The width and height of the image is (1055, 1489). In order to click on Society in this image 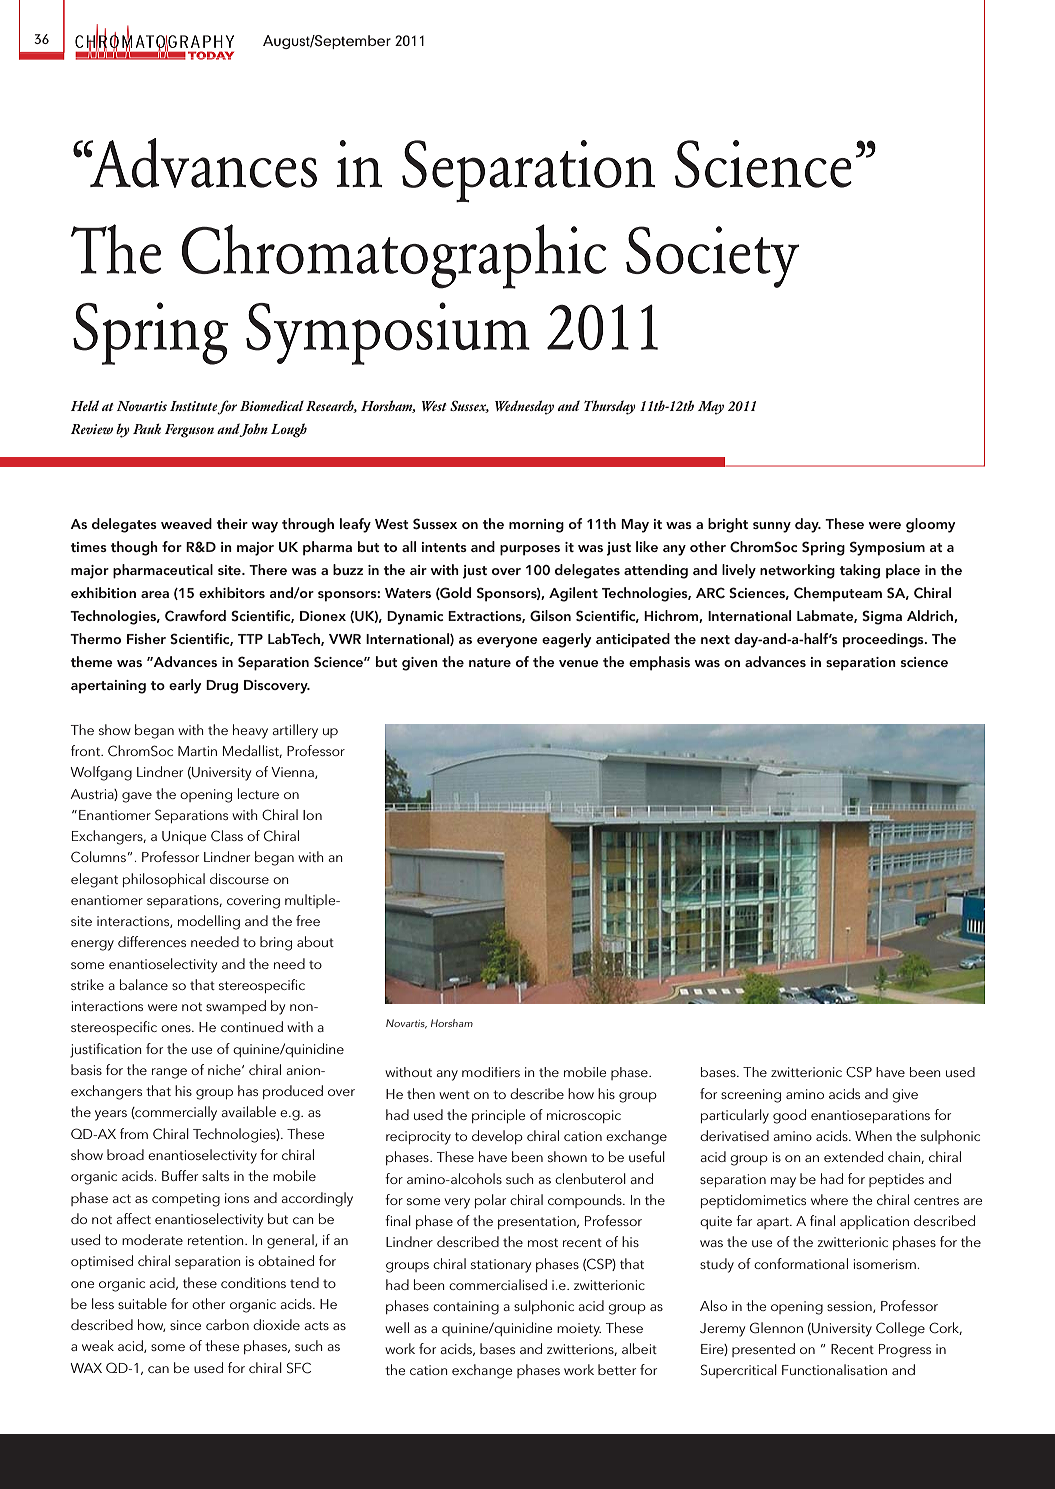, I will do `click(712, 257)`.
